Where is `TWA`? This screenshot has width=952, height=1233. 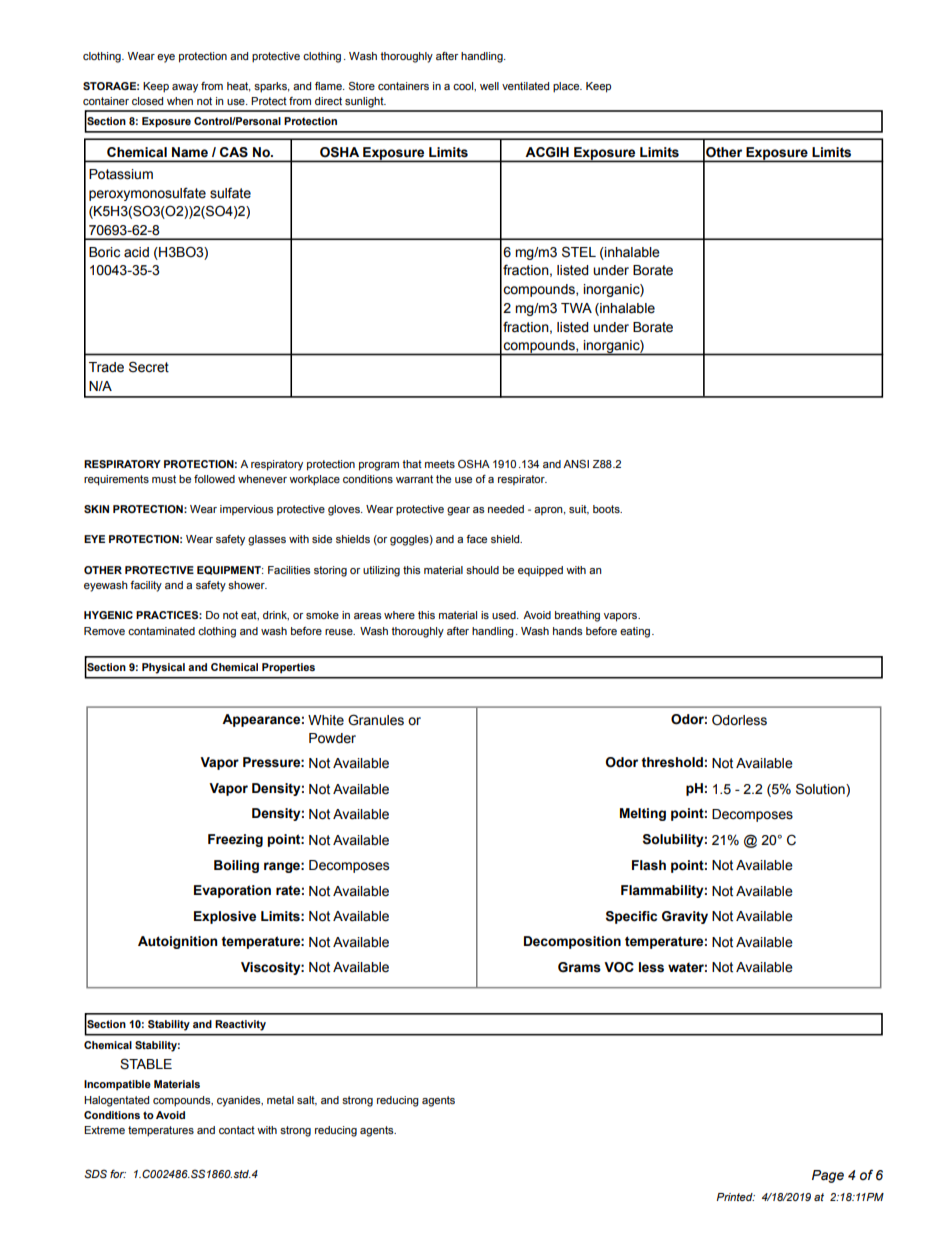 TWA is located at coordinates (576, 308).
